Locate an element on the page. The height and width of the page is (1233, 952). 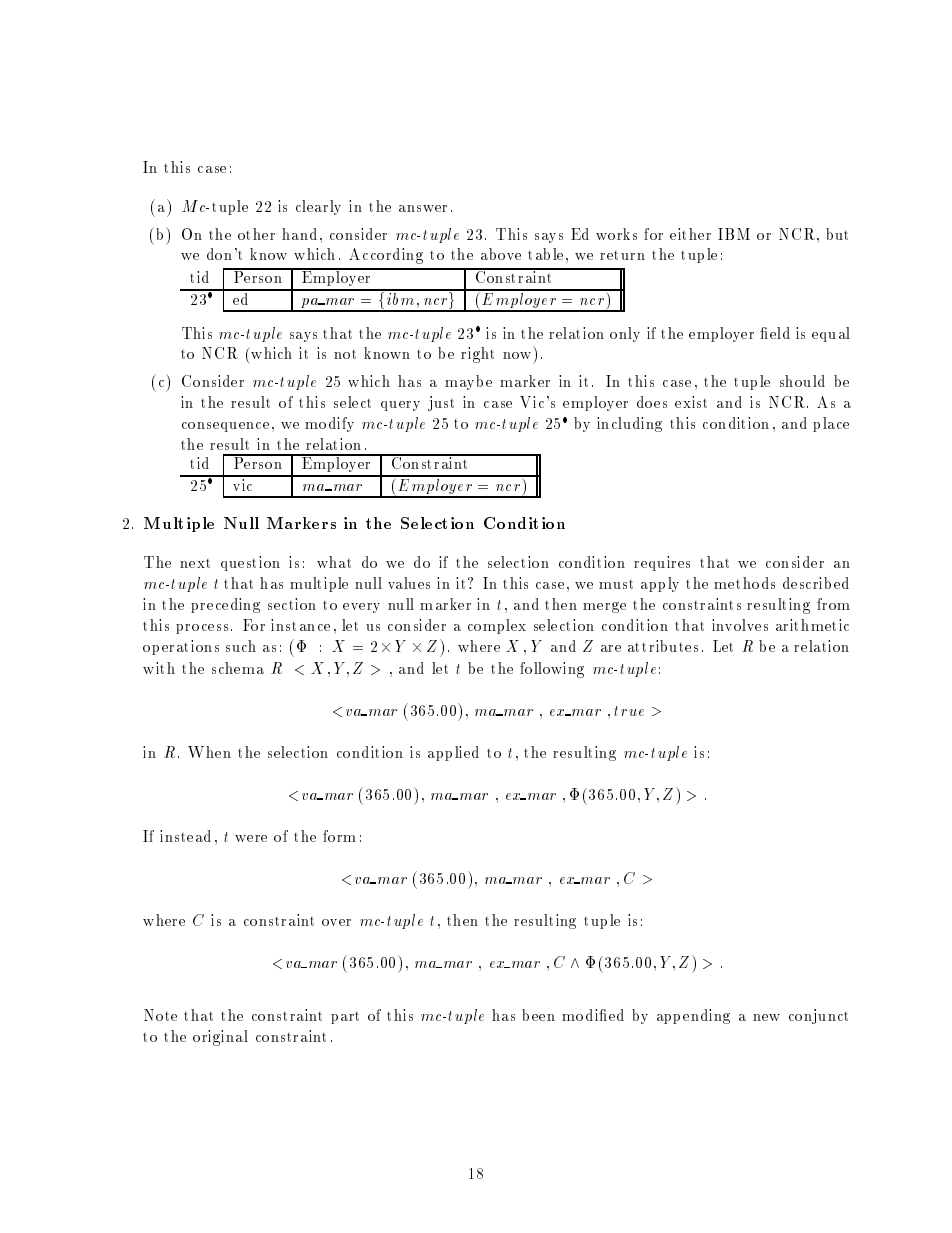
new is located at coordinates (766, 1017).
